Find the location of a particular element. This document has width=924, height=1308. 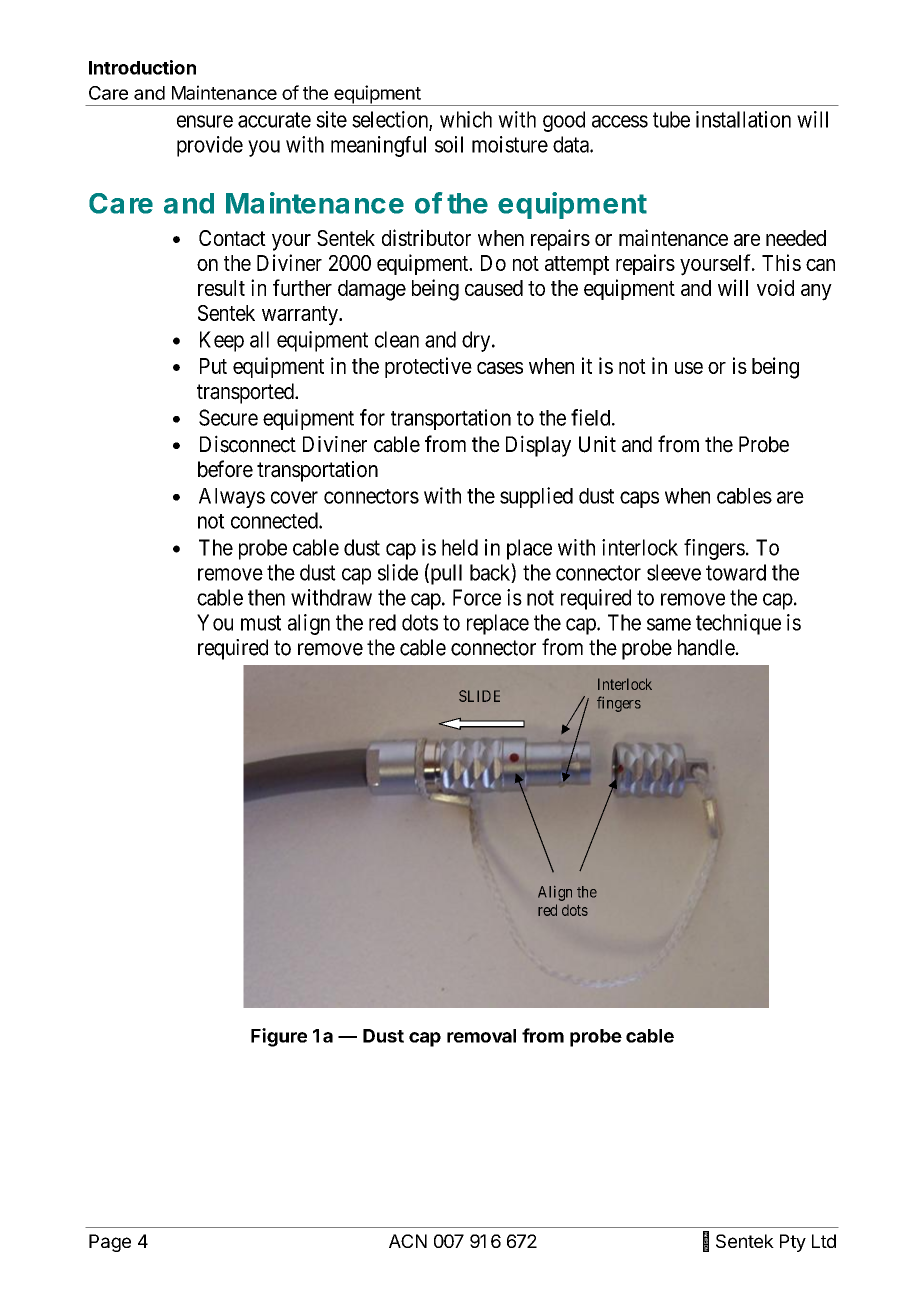

must is located at coordinates (261, 623).
